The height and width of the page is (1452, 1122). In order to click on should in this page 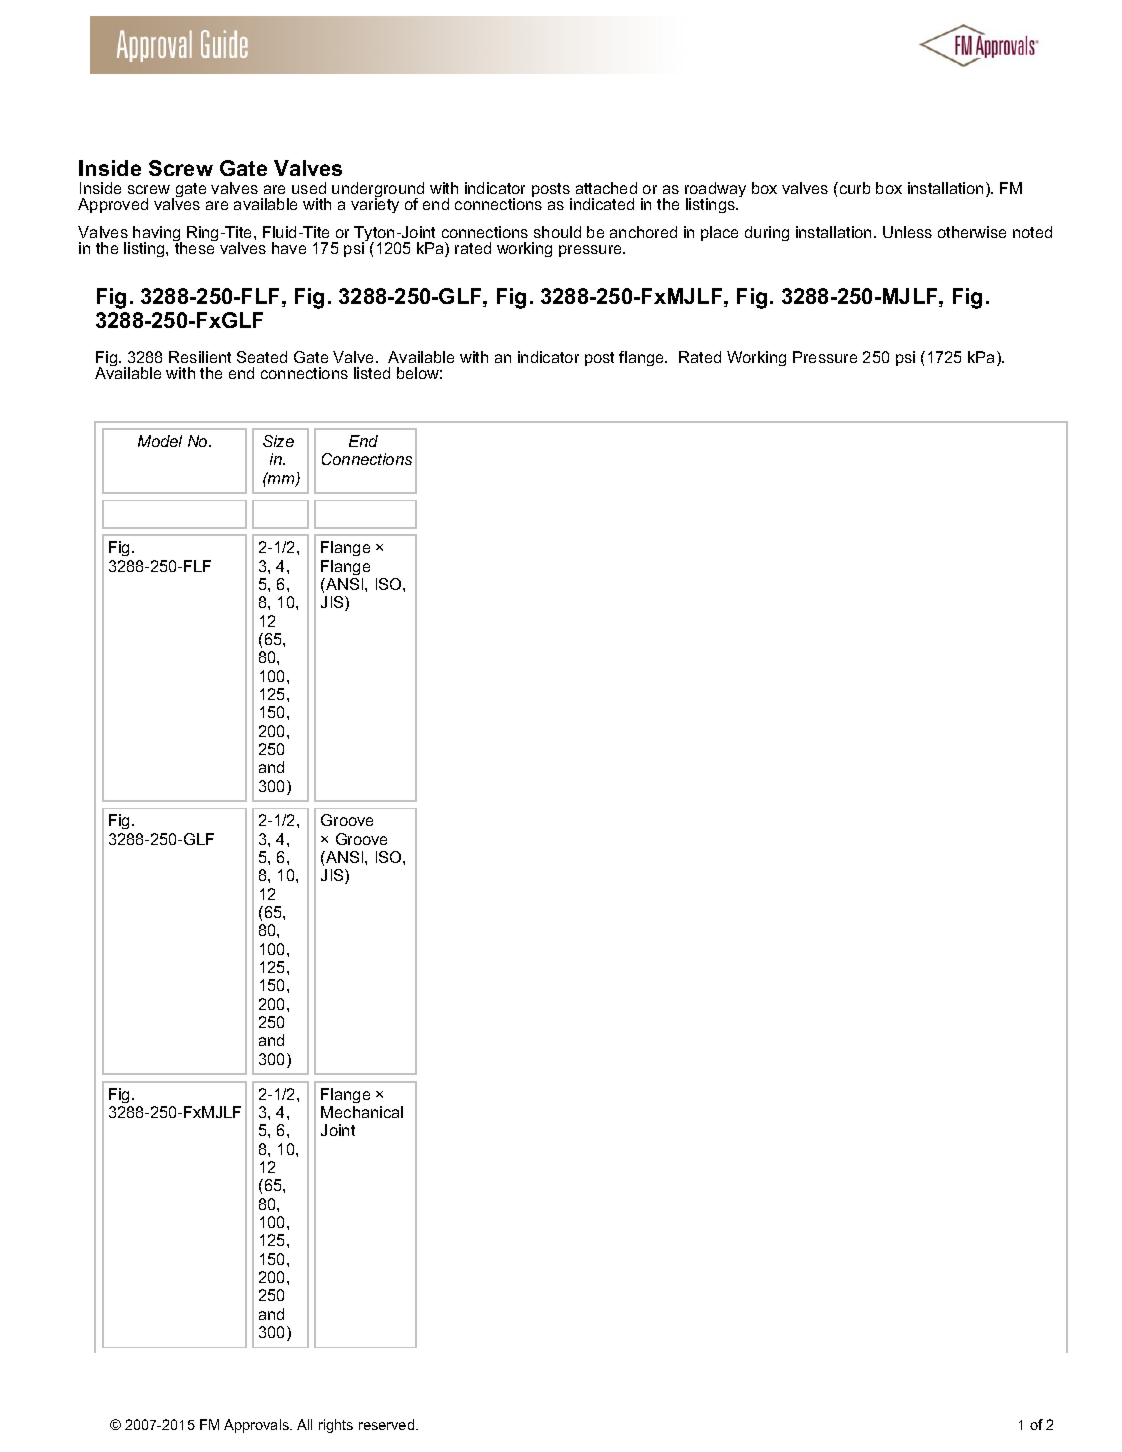, I will do `click(557, 232)`.
